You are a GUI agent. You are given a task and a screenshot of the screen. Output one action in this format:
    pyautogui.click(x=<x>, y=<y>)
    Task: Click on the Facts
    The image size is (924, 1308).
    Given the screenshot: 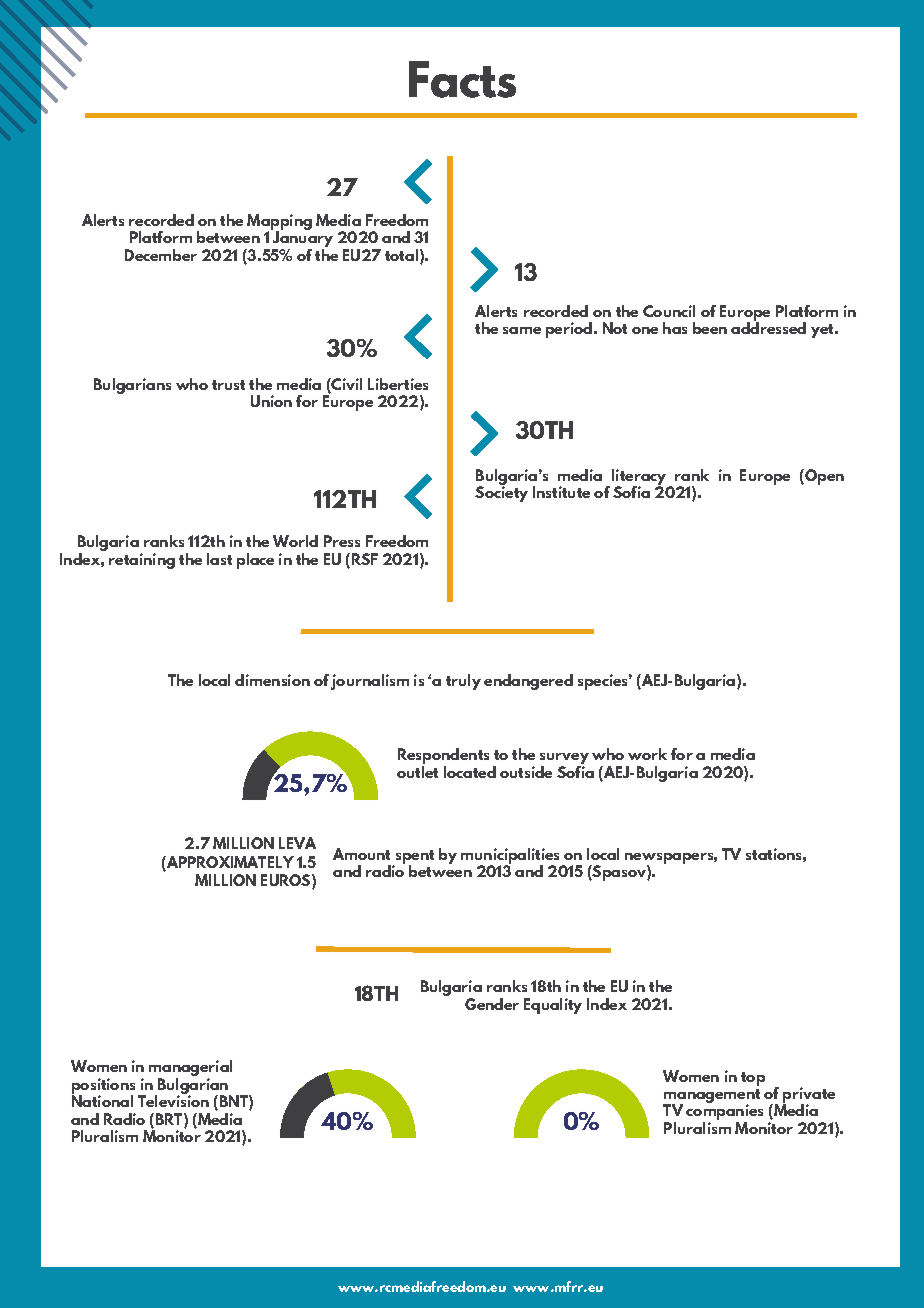 What is the action you would take?
    pyautogui.click(x=462, y=79)
